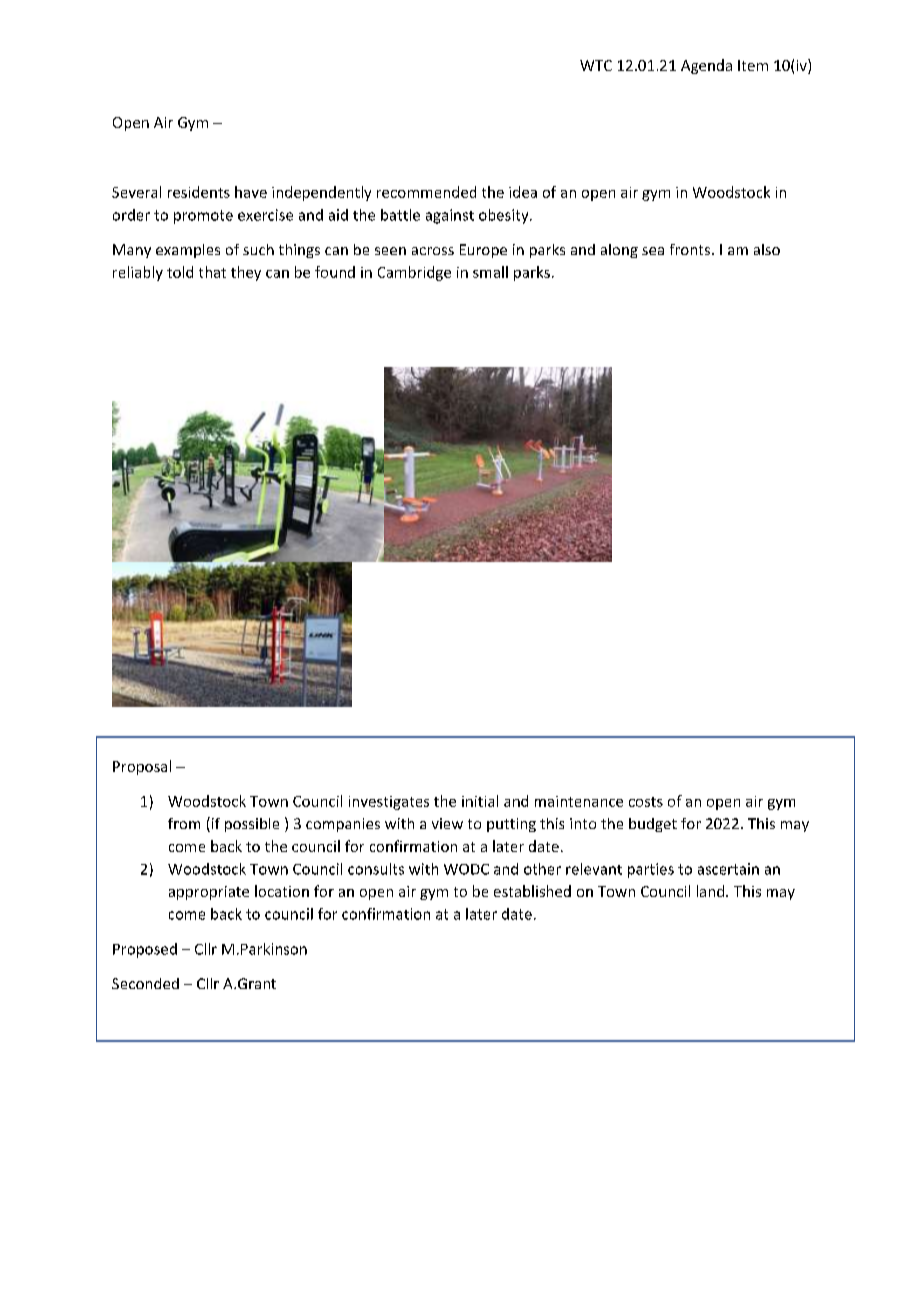 This document has height=1308, width=924. What do you see at coordinates (199, 192) in the document?
I see `residents` at bounding box center [199, 192].
